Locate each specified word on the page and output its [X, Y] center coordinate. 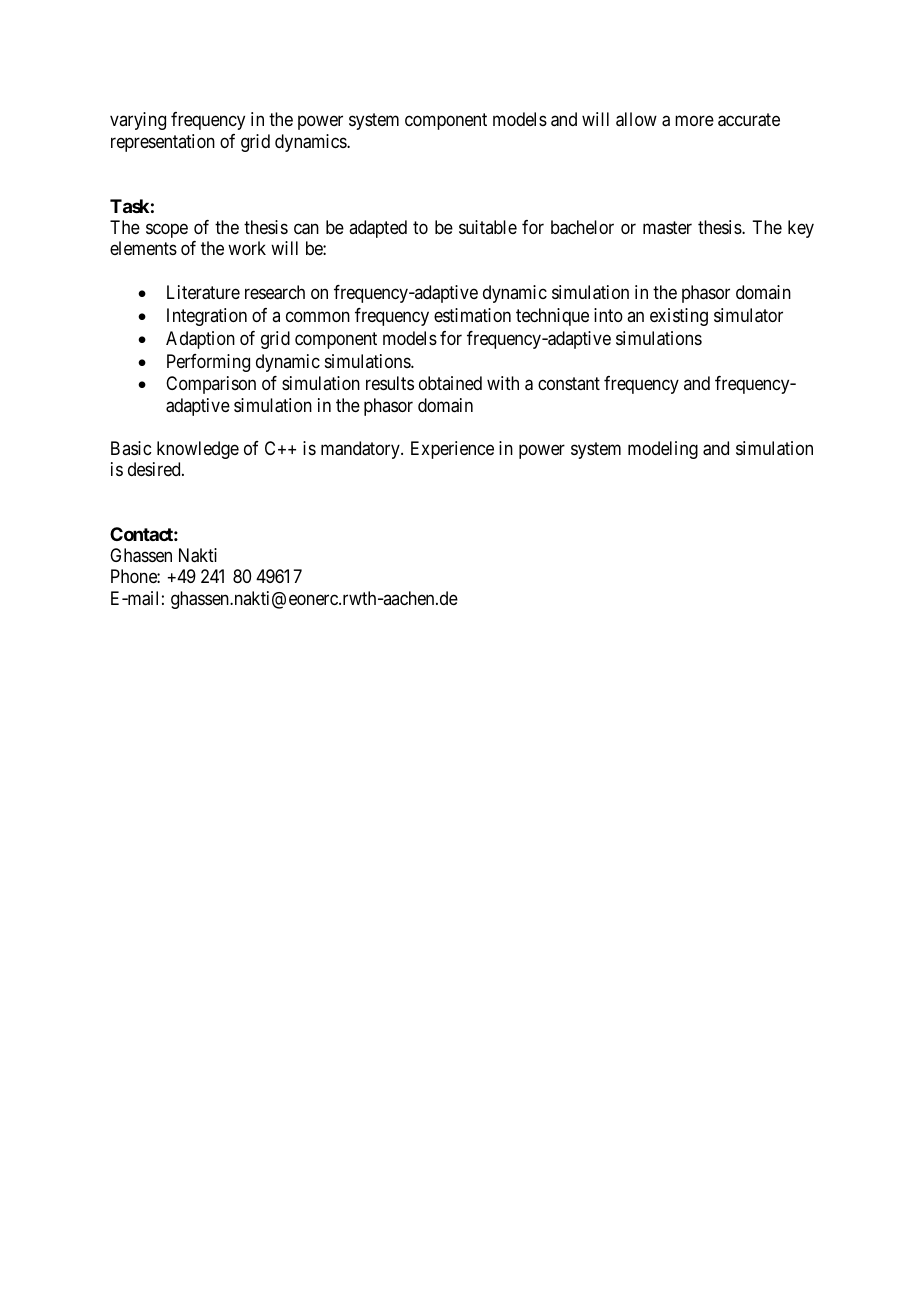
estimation [472, 315]
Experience [452, 450]
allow [636, 119]
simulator [748, 315]
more [694, 121]
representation [163, 143]
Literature [203, 292]
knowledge [198, 450]
